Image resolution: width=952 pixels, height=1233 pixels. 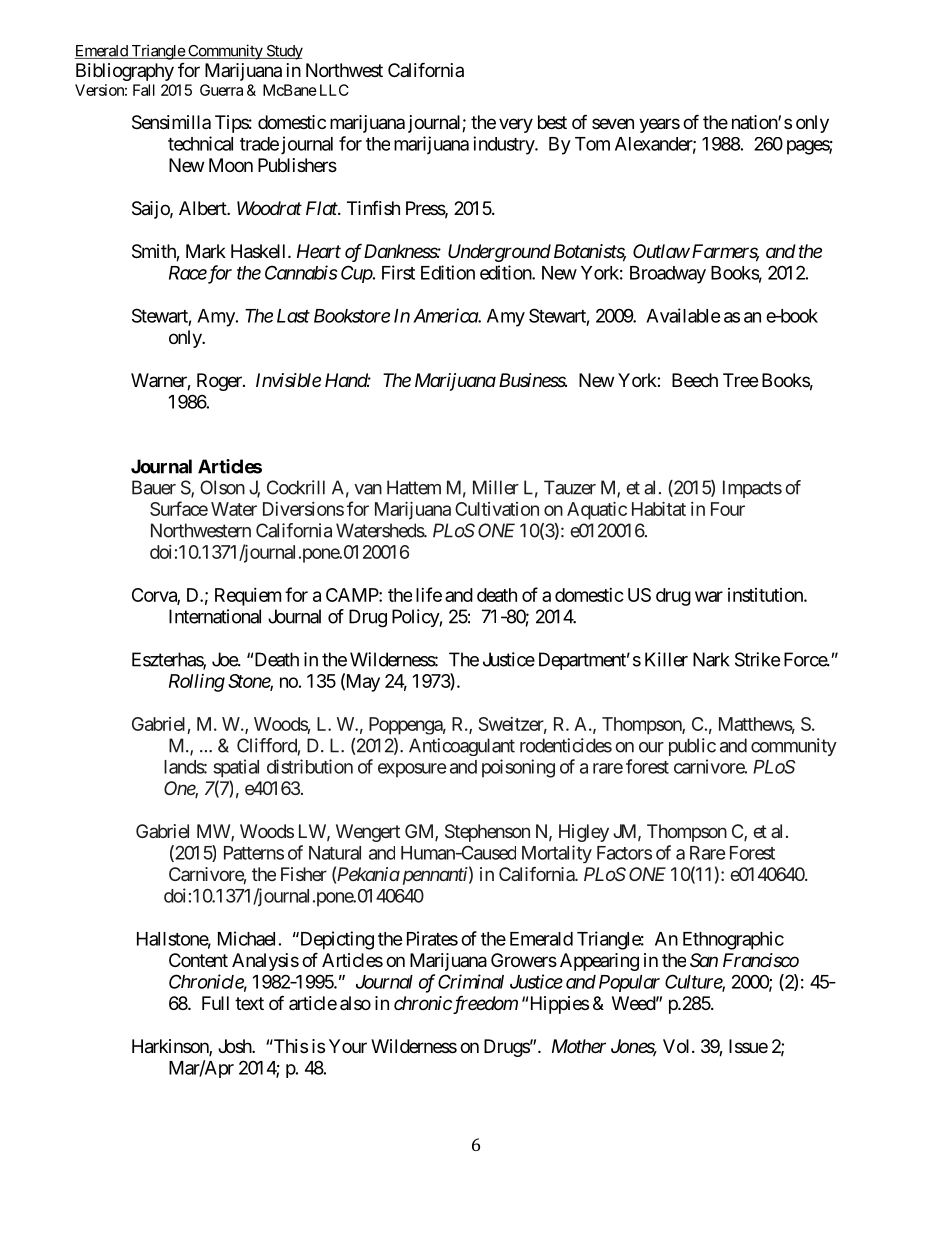 What do you see at coordinates (144, 90) in the image?
I see `Fall` at bounding box center [144, 90].
